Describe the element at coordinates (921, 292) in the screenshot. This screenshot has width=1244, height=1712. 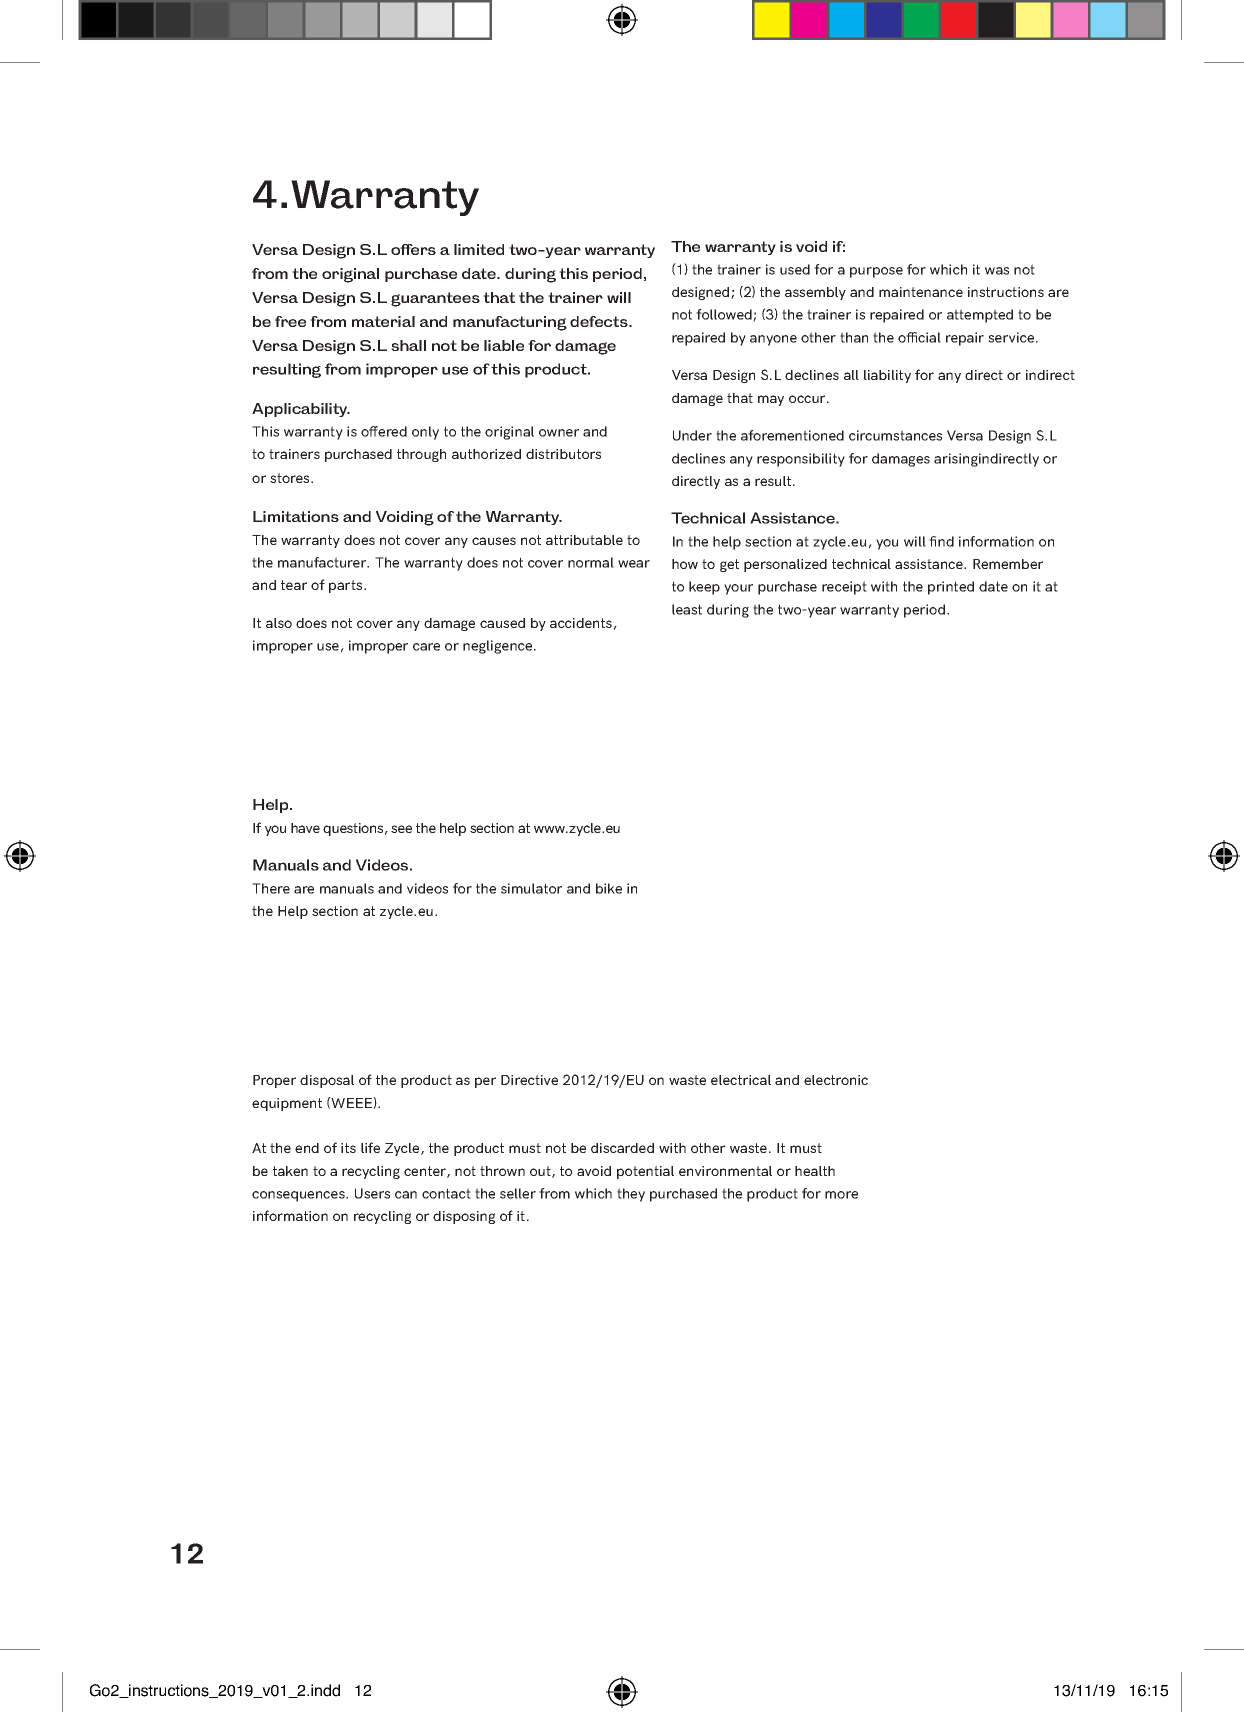
I see `maintenance` at that location.
